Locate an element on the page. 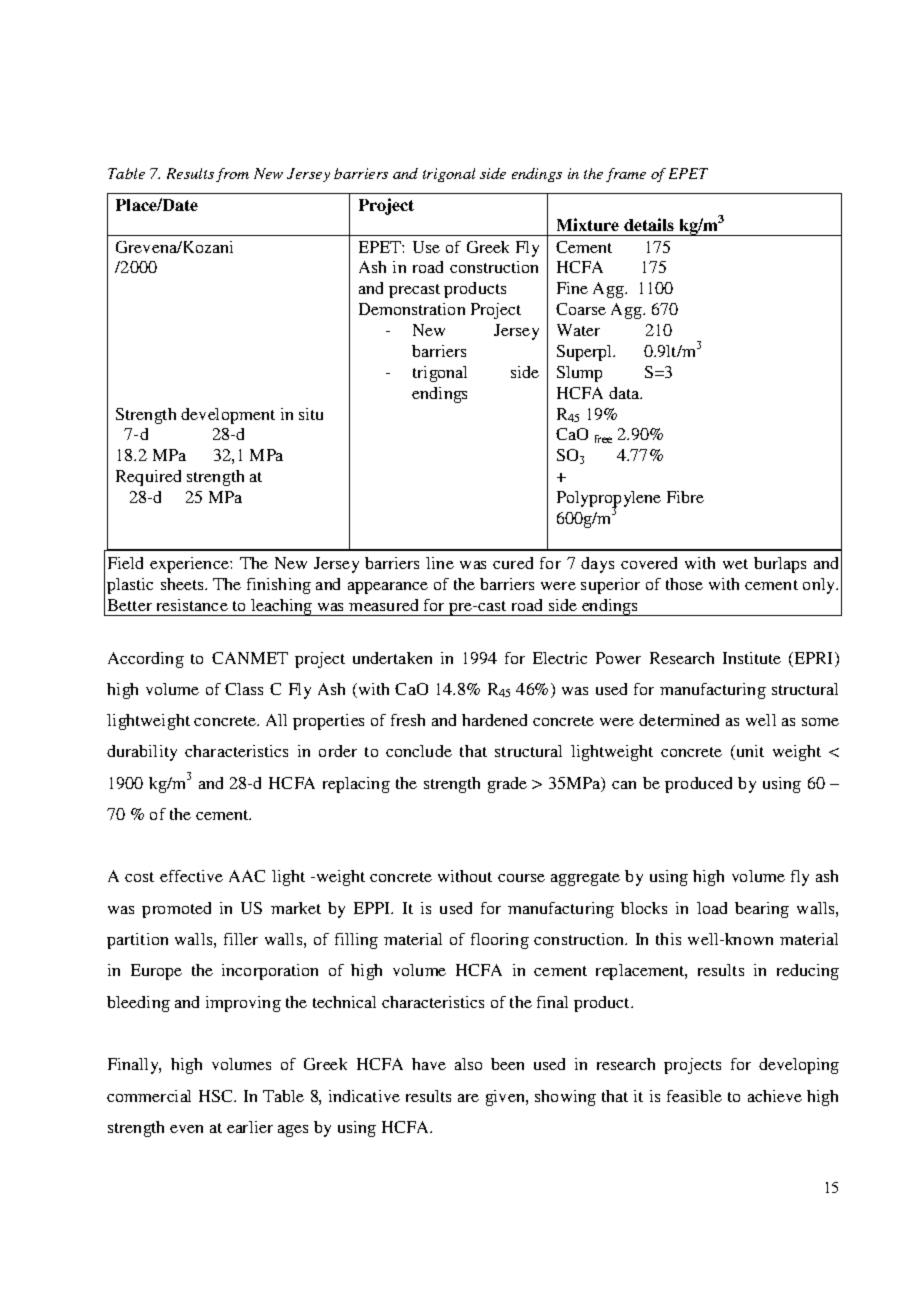 The height and width of the page is (1308, 924). grade is located at coordinates (507, 785).
